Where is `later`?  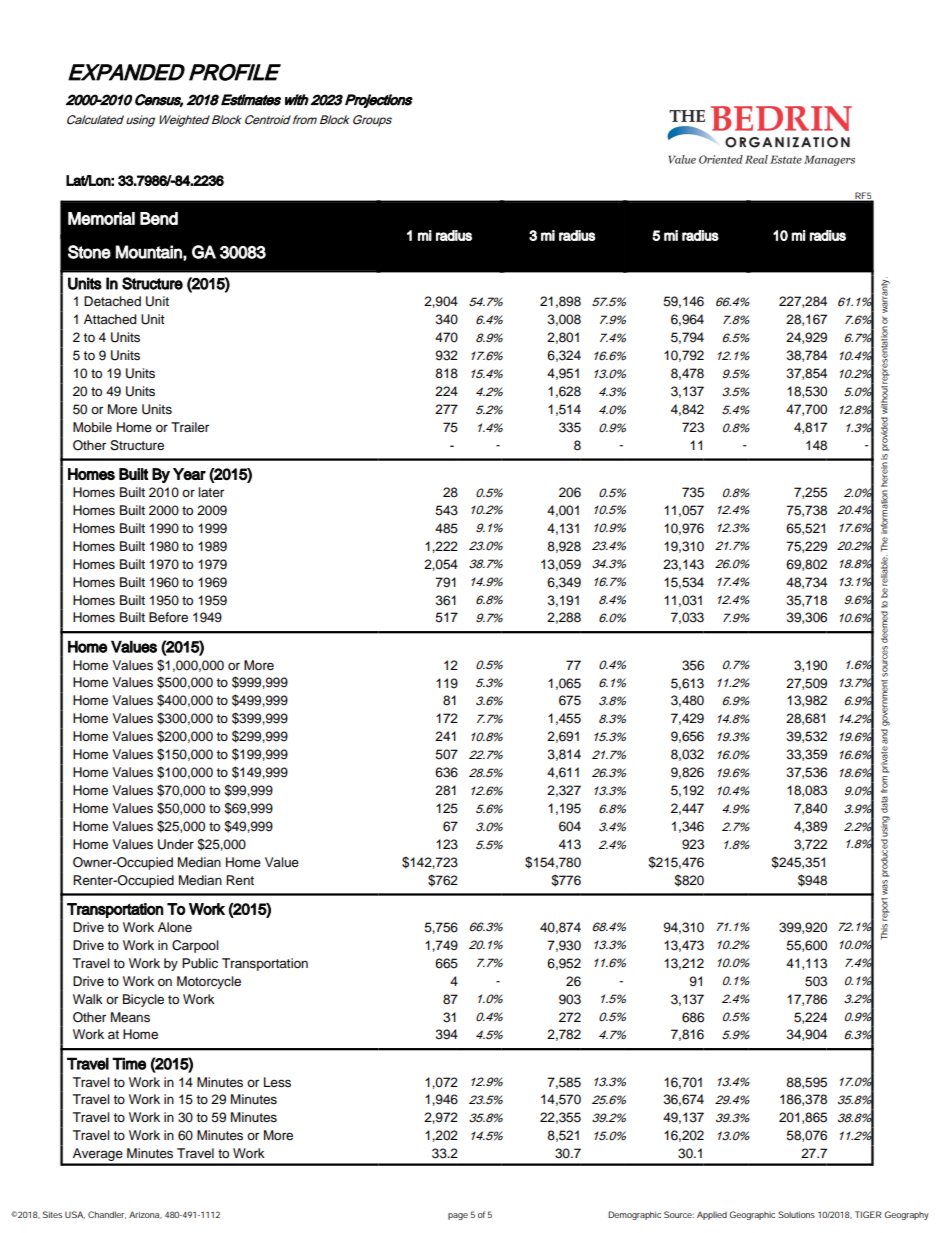 later is located at coordinates (211, 492).
